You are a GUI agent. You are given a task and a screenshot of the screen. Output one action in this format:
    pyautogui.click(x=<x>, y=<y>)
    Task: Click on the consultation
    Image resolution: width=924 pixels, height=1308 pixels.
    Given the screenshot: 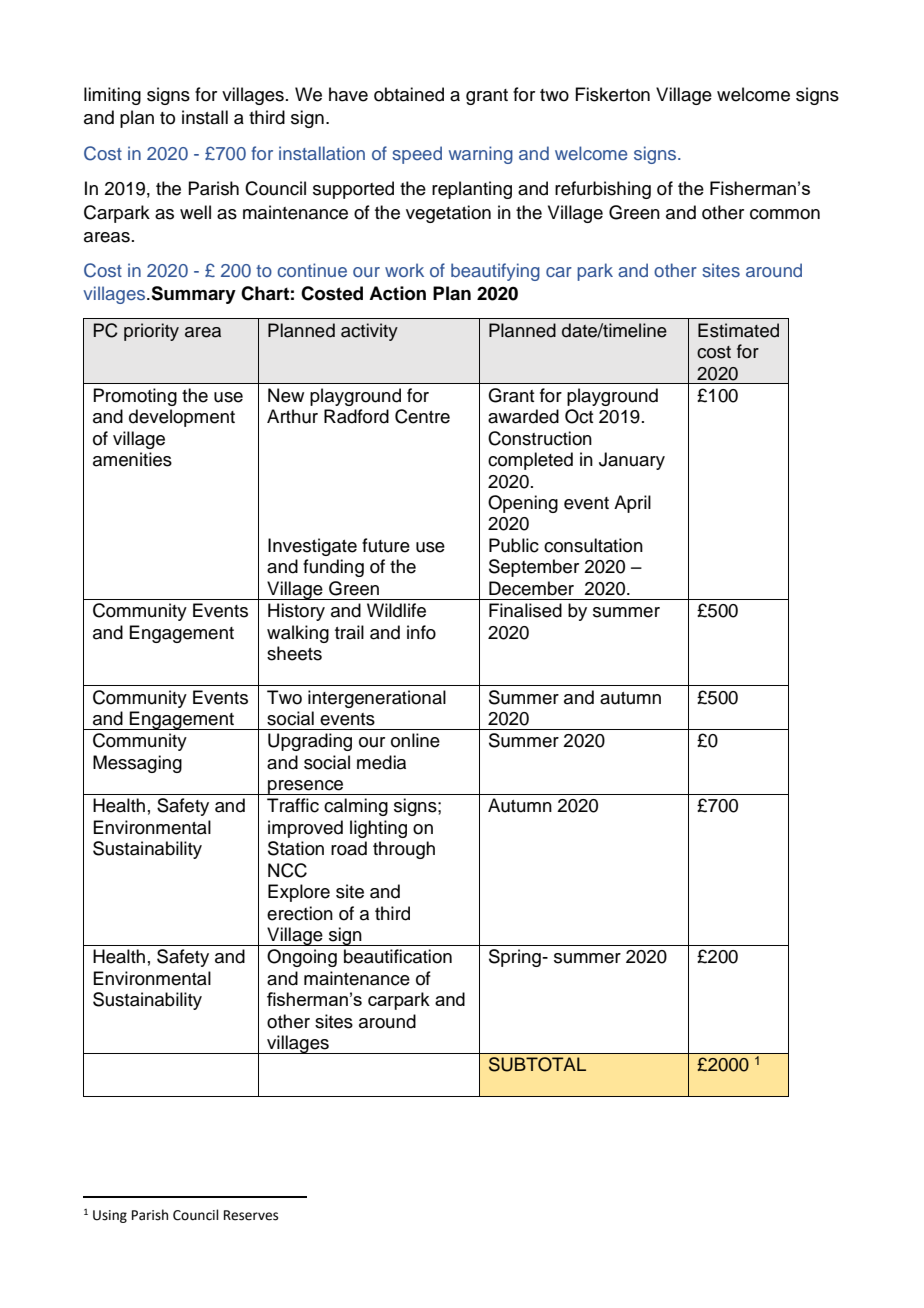 What is the action you would take?
    pyautogui.click(x=593, y=545)
